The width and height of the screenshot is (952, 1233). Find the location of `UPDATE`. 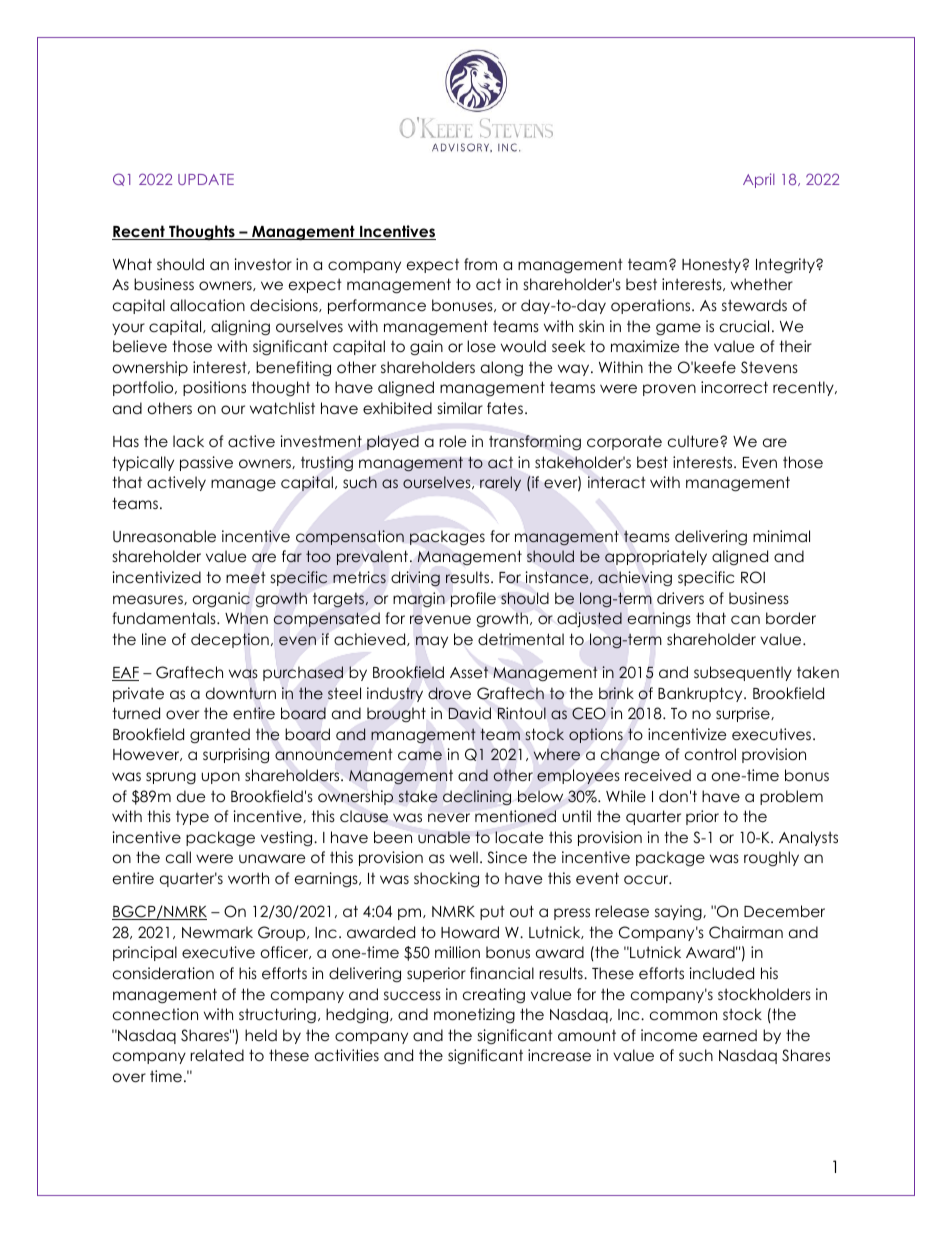

UPDATE is located at coordinates (206, 179).
